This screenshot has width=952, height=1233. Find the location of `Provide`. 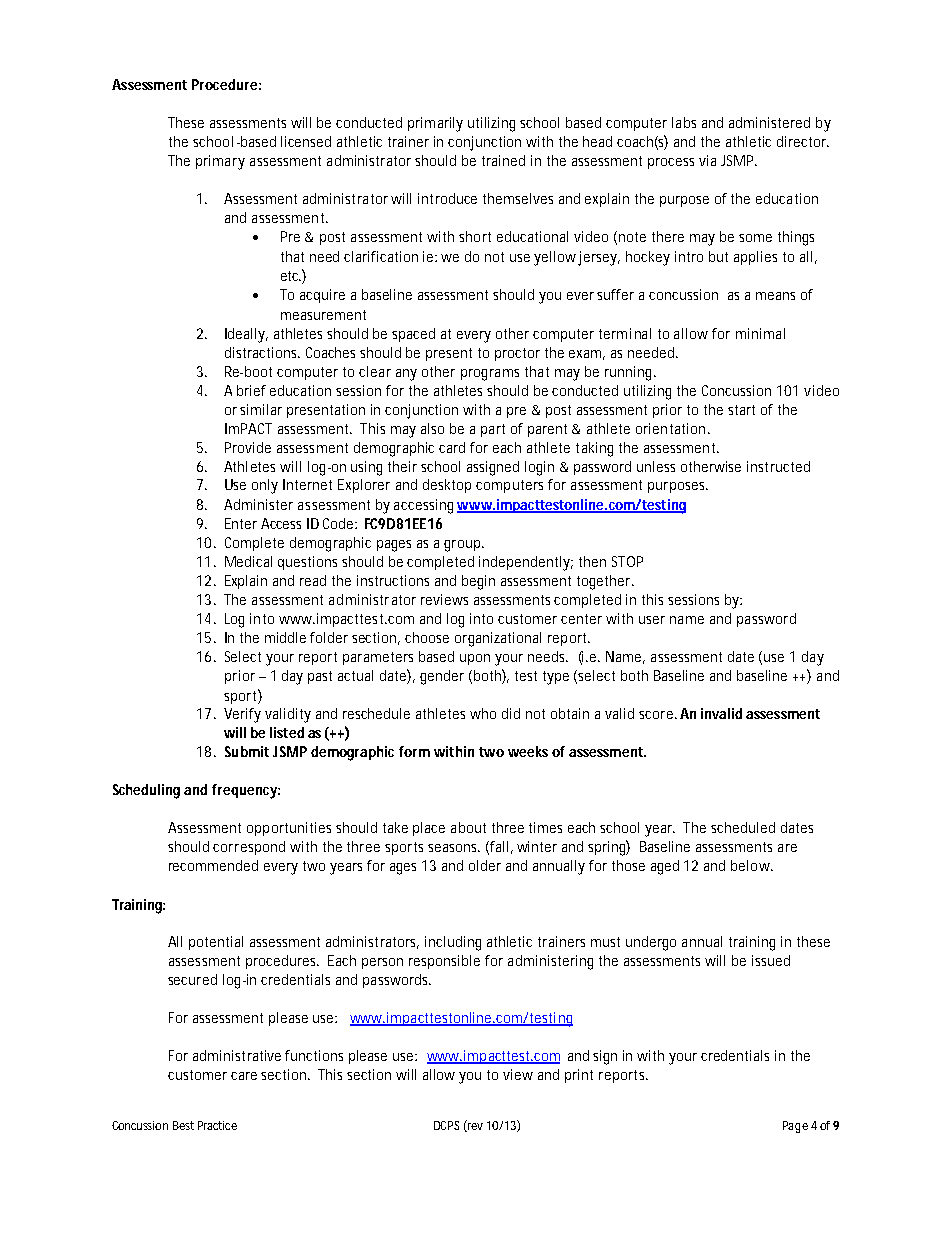

Provide is located at coordinates (248, 447).
